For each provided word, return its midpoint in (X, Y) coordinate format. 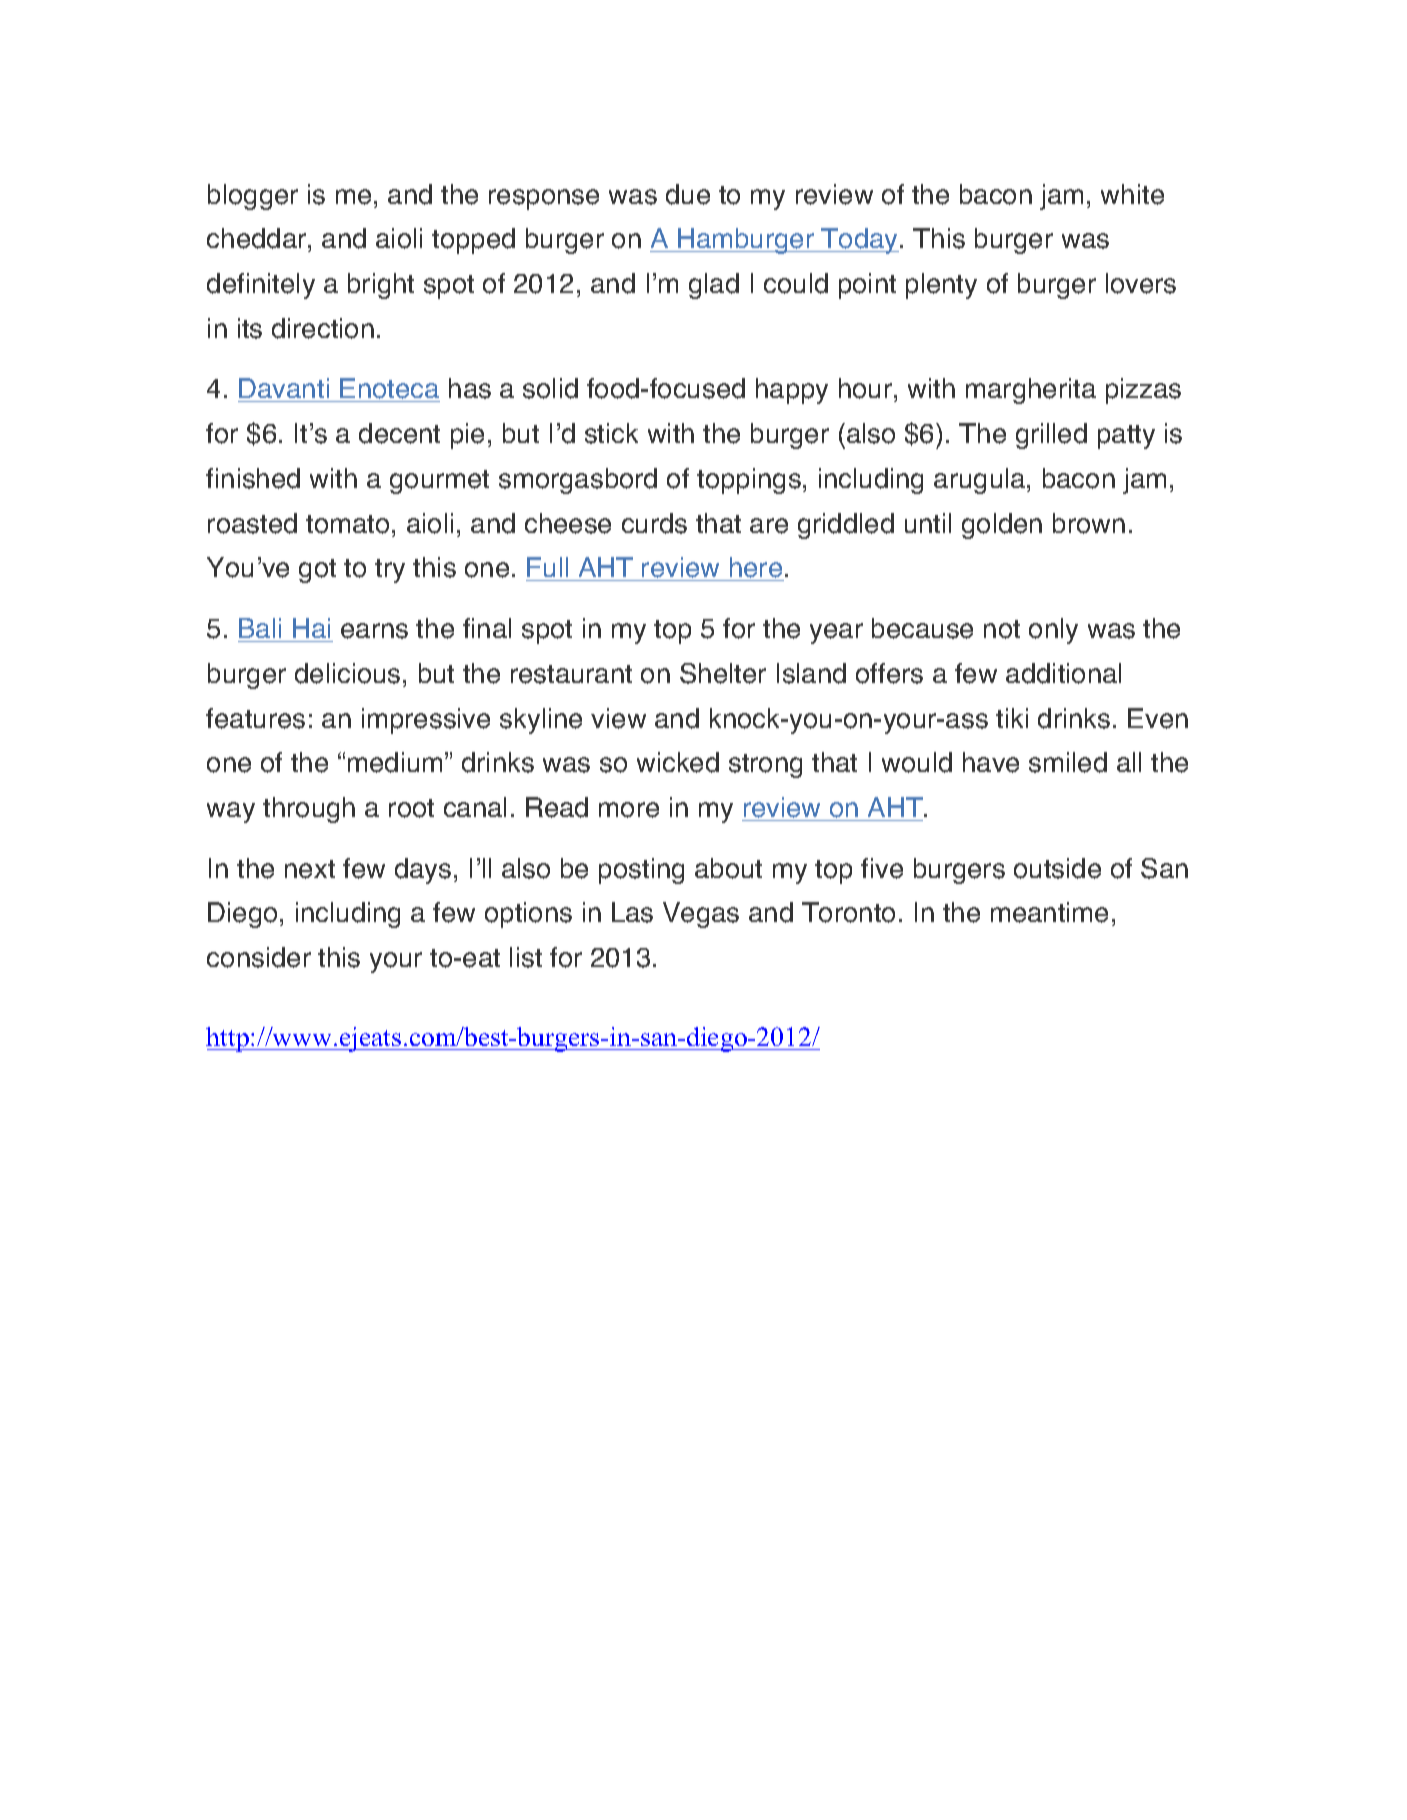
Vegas (701, 915)
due (688, 194)
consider (259, 957)
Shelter (723, 673)
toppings (749, 481)
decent (399, 433)
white (1132, 194)
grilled (1051, 436)
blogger (253, 197)
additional (1063, 673)
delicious (347, 673)
